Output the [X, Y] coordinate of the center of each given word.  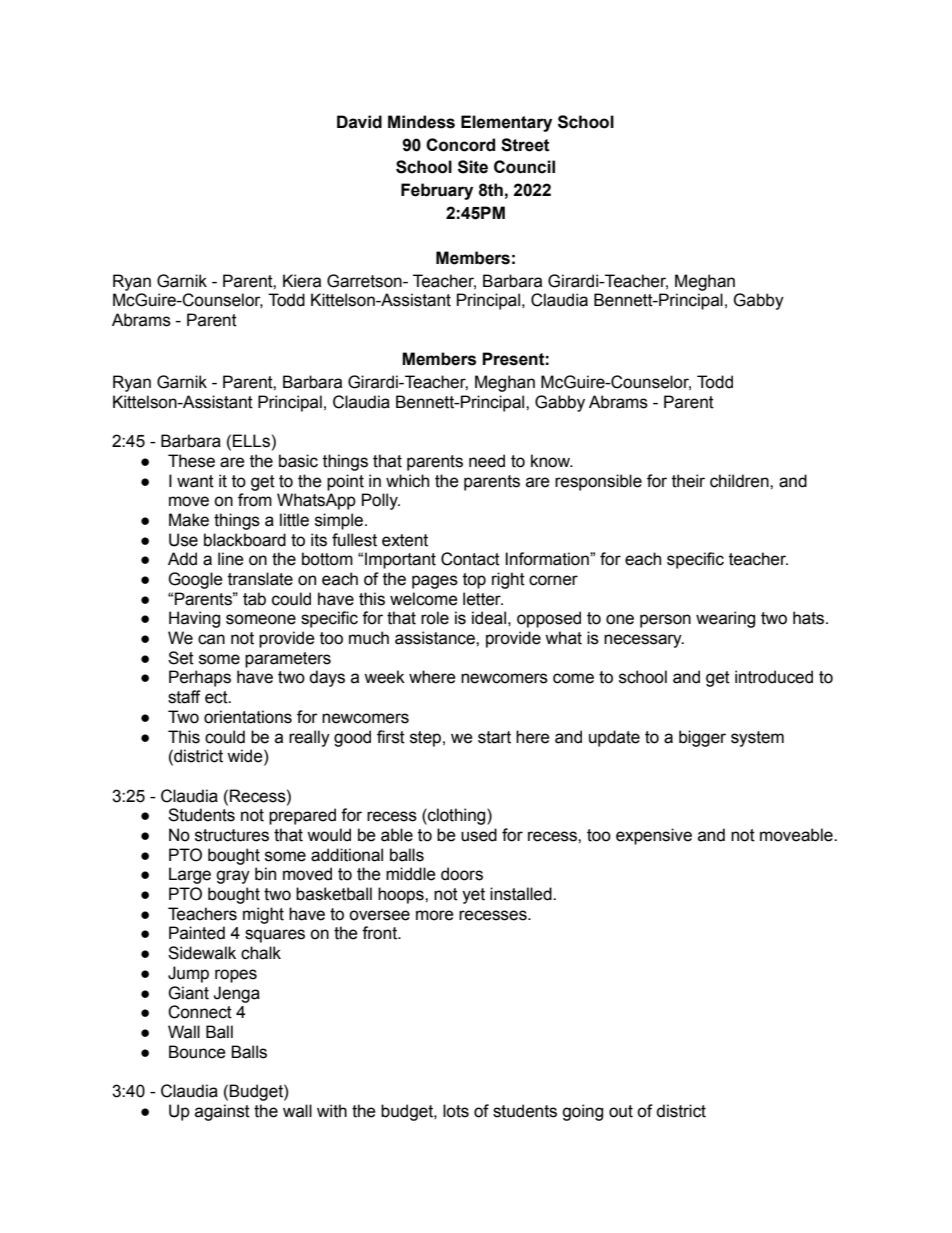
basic [298, 461]
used [479, 835]
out [621, 1111]
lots [456, 1111]
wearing [725, 619]
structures [232, 835]
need [487, 461]
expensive [654, 836]
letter [483, 599]
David [359, 122]
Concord [460, 145]
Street [525, 145]
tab [254, 599]
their [688, 481]
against [222, 1112]
